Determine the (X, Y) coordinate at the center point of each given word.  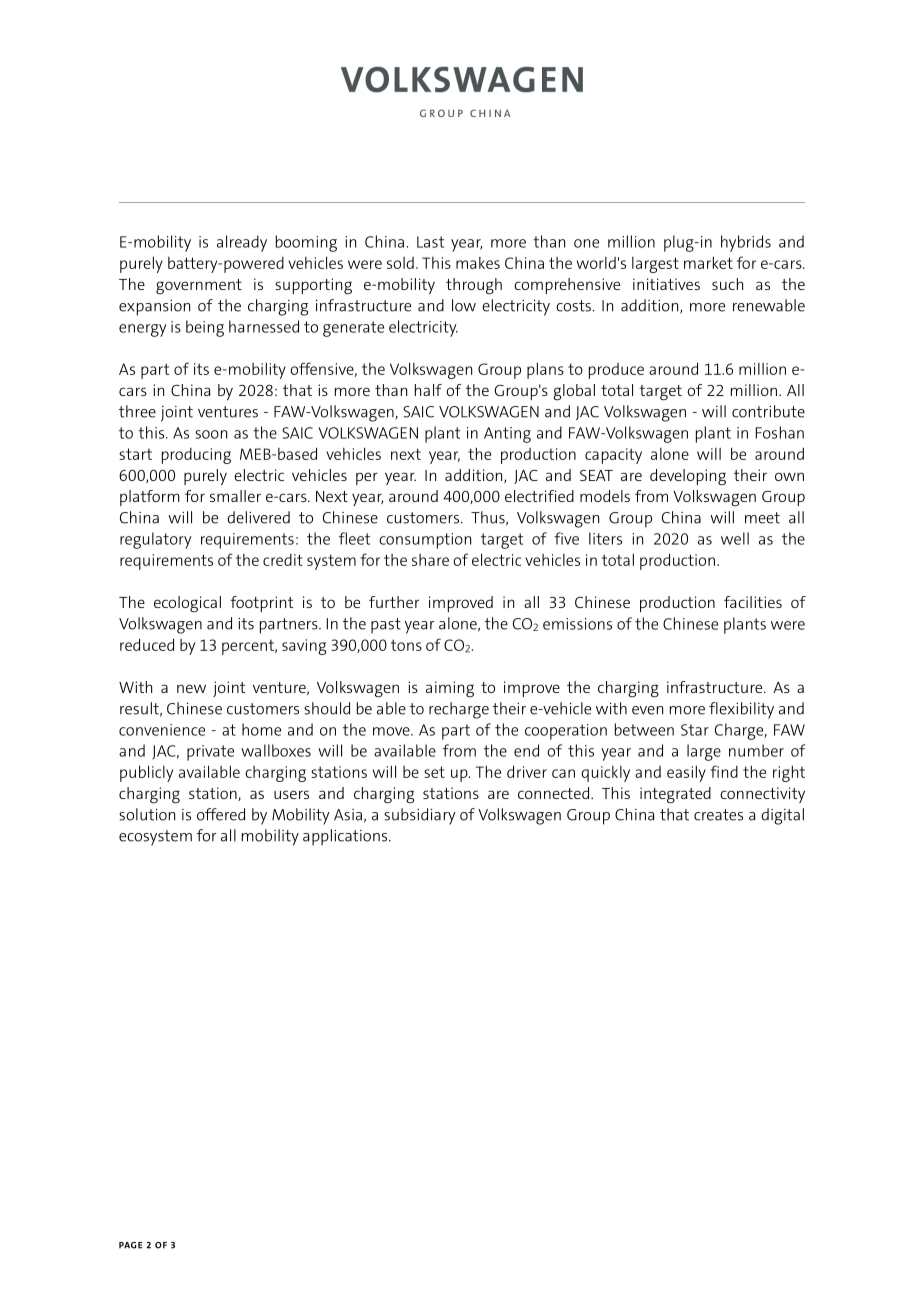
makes (478, 263)
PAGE (130, 1245)
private (210, 753)
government (199, 287)
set (434, 772)
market (708, 262)
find (724, 771)
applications (346, 837)
